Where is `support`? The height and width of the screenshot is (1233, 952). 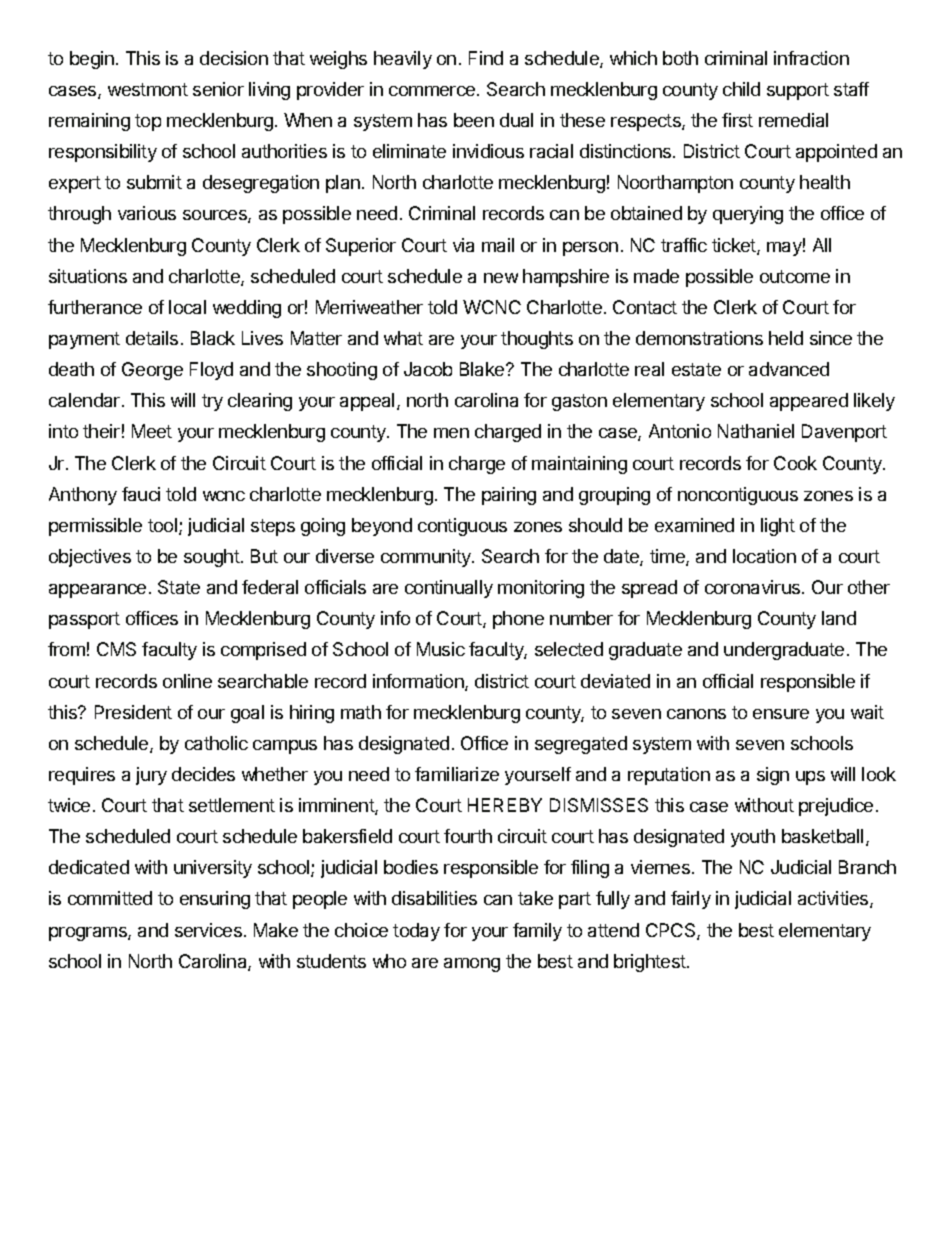 support is located at coordinates (798, 91).
